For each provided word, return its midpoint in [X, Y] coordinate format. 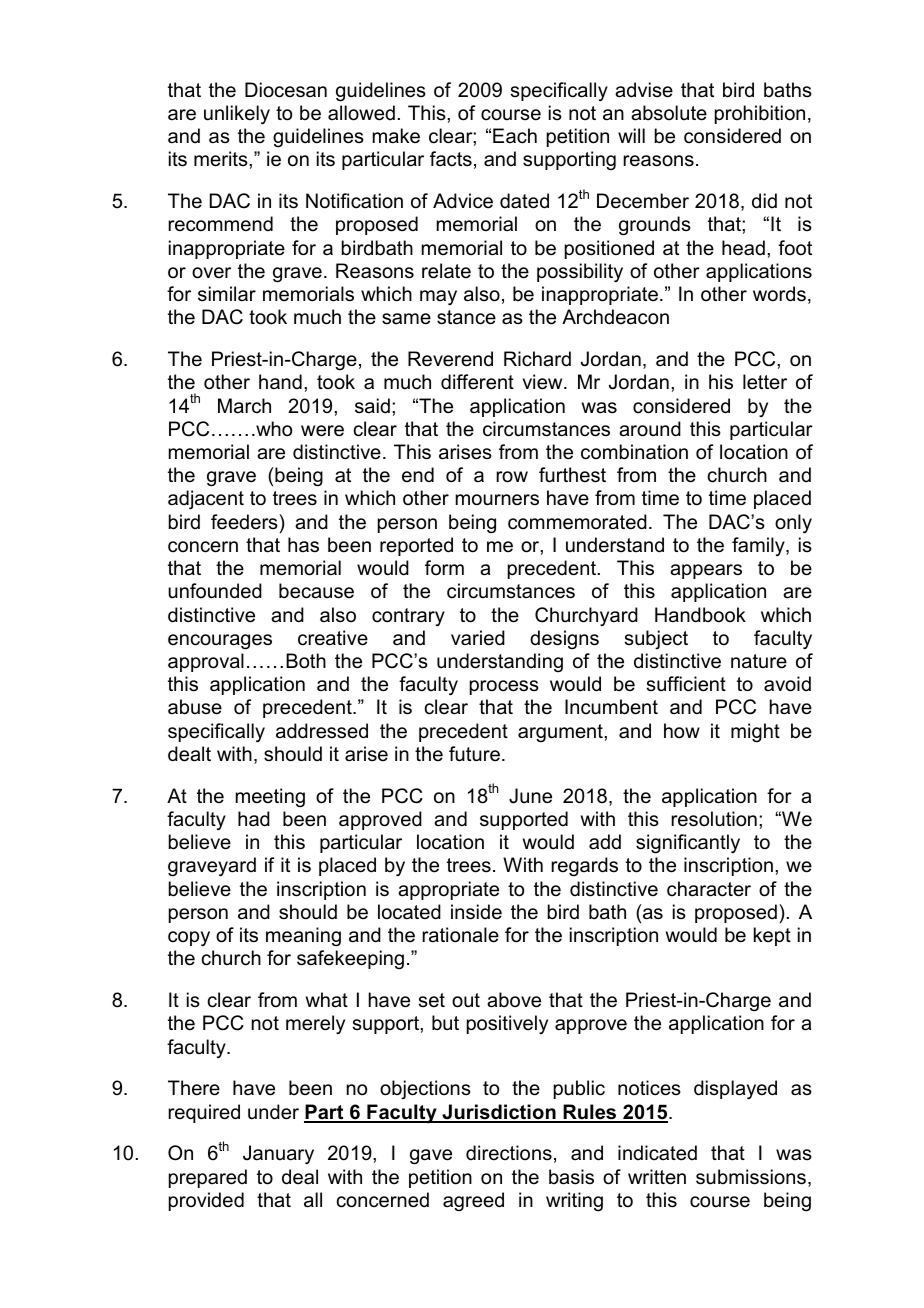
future [474, 754]
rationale [460, 935]
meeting [270, 798]
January [278, 1155]
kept [772, 936]
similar [227, 294]
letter [765, 382]
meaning [303, 937]
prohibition [760, 114]
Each [515, 136]
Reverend [450, 359]
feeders [245, 522]
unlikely [237, 115]
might [755, 733]
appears [706, 571]
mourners [497, 500]
